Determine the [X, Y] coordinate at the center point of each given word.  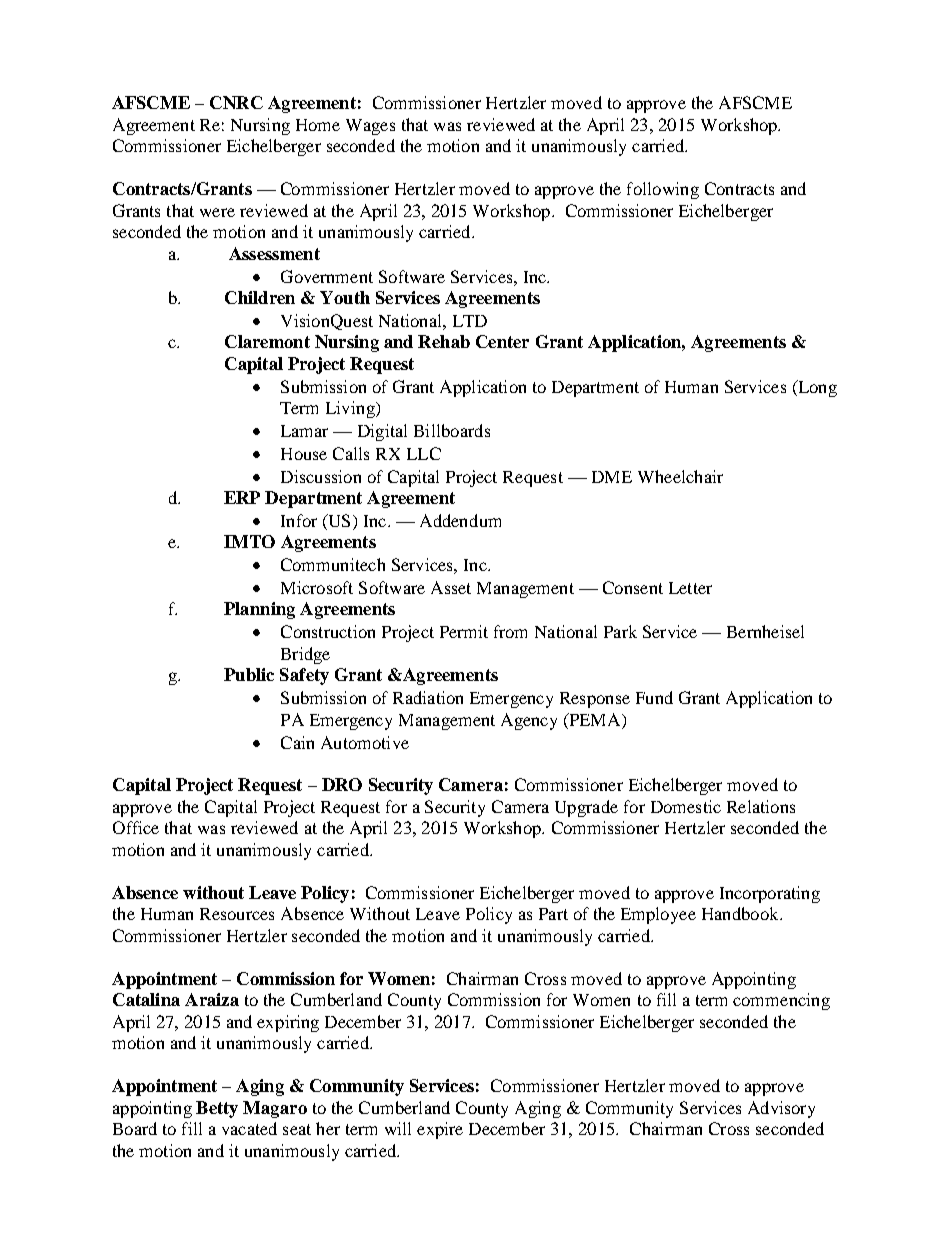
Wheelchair [680, 476]
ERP [242, 497]
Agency [529, 721]
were [217, 212]
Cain [297, 742]
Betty [217, 1109]
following [663, 190]
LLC [424, 453]
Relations [761, 806]
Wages [370, 127]
